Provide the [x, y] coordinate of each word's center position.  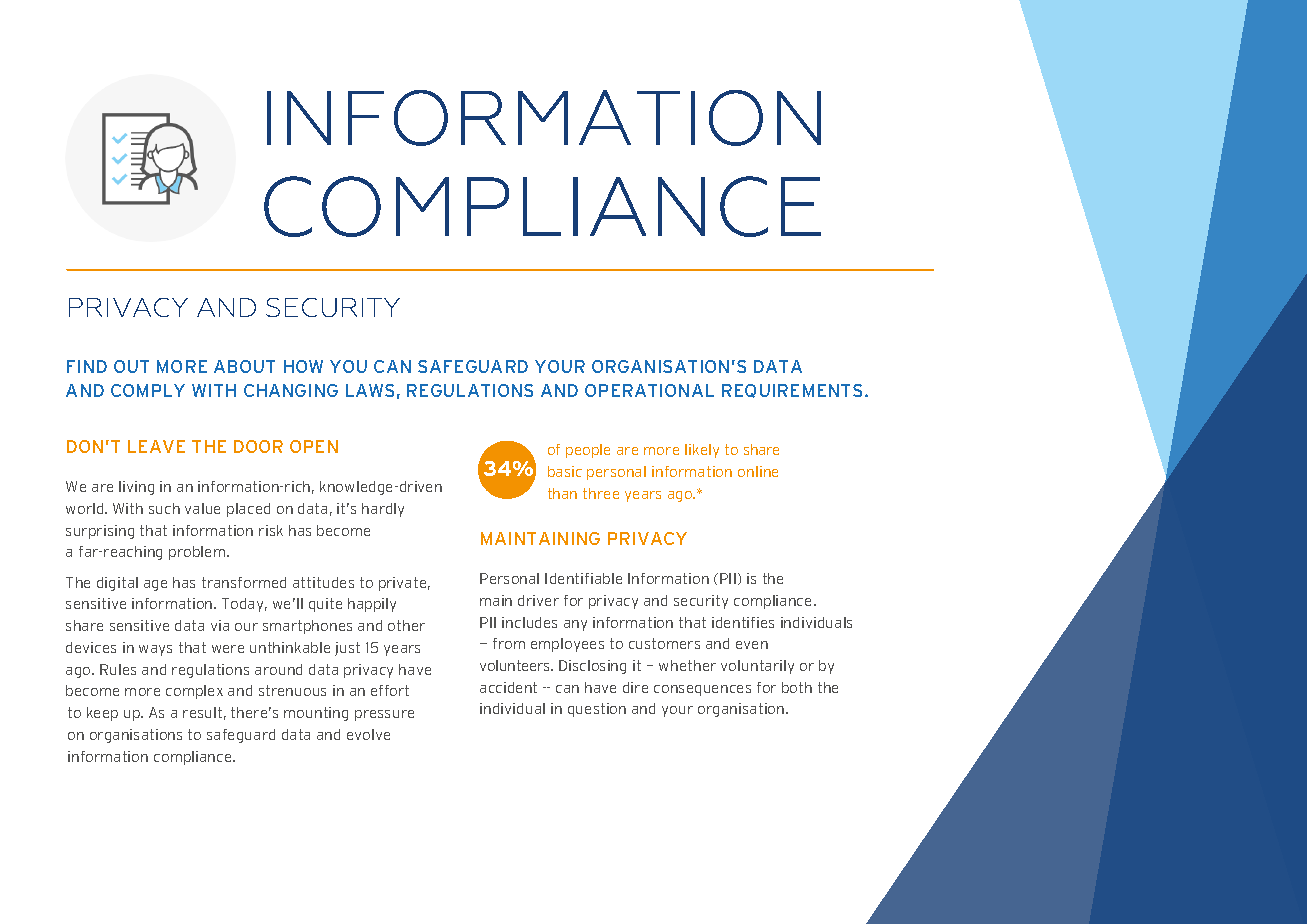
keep [102, 714]
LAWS [370, 390]
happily [372, 605]
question [597, 710]
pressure [384, 715]
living [136, 488]
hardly [383, 510]
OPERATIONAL [649, 390]
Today [244, 605]
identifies [743, 622]
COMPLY [148, 390]
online [758, 471]
